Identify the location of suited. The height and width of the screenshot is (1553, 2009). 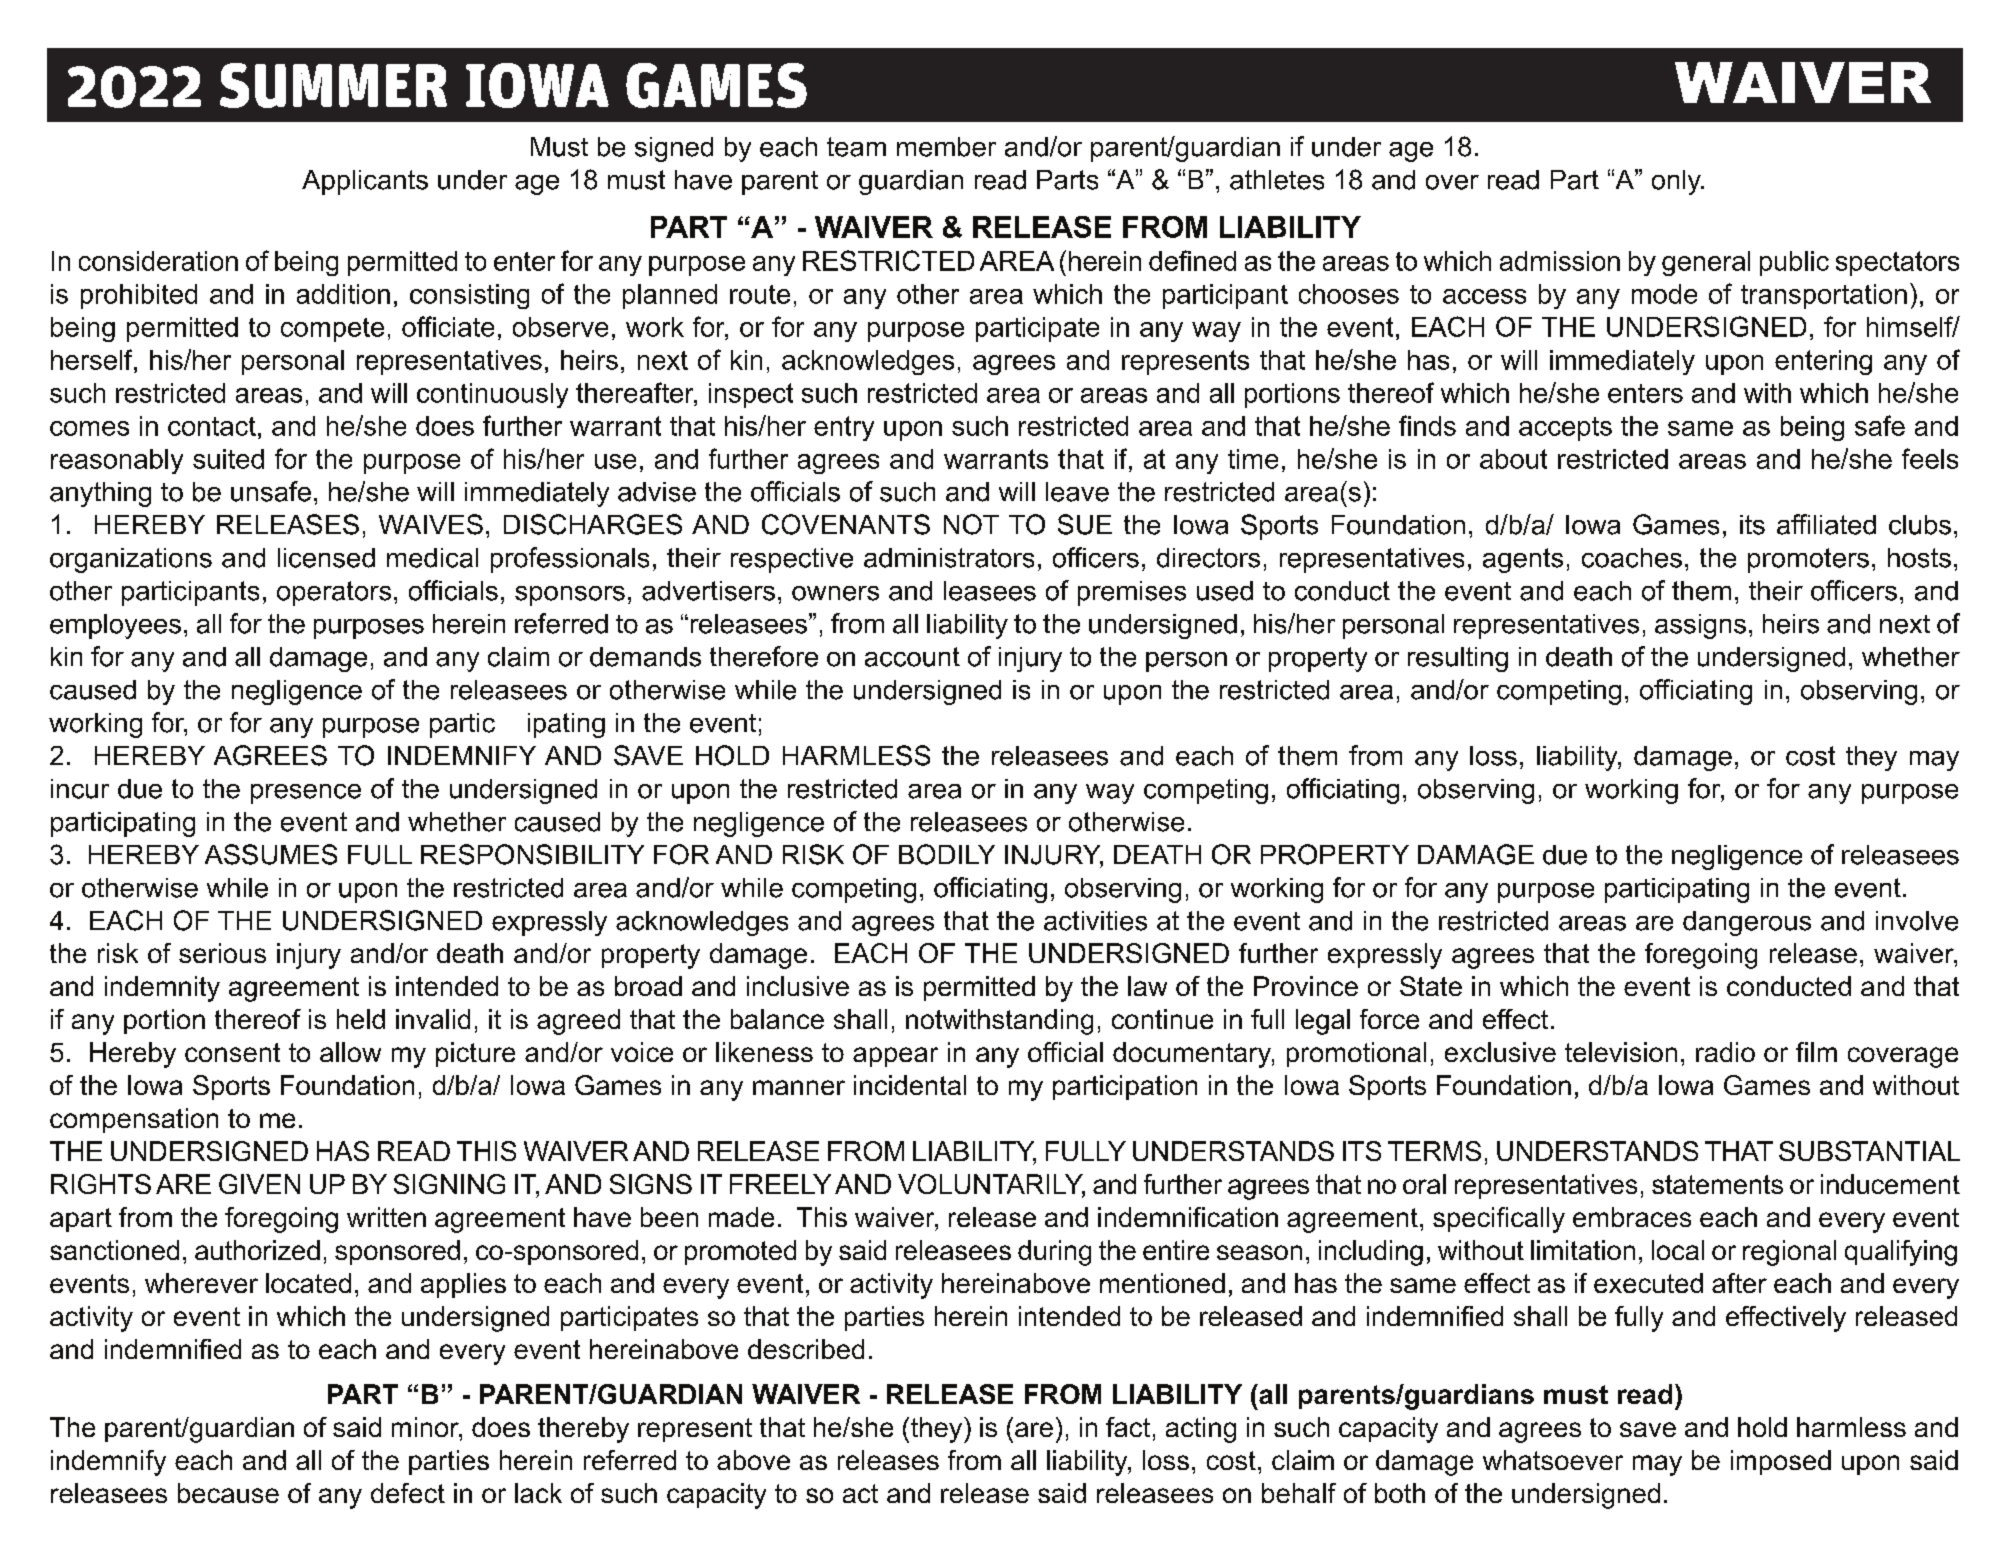
(228, 459).
